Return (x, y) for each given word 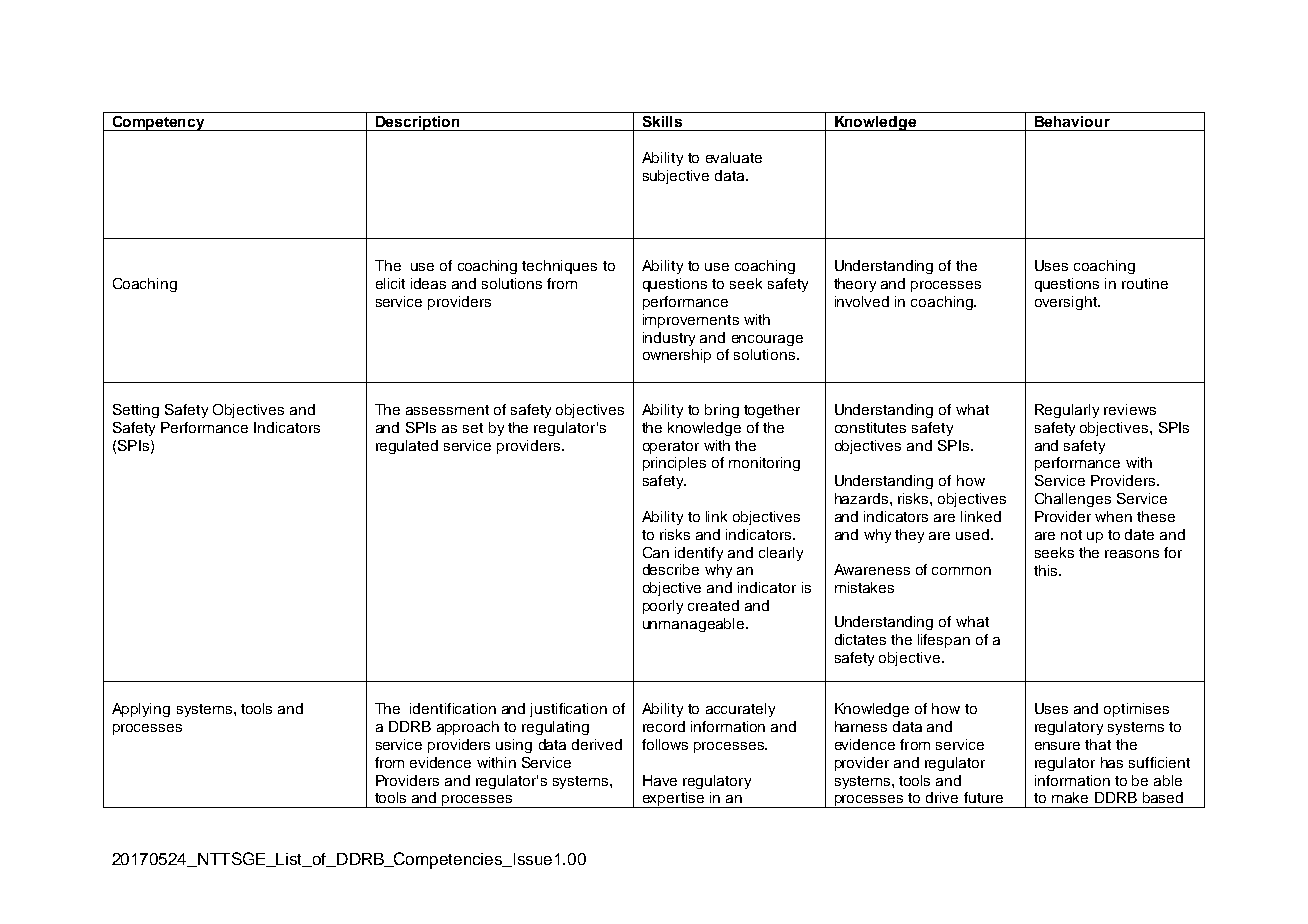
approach (468, 728)
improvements (691, 321)
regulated (407, 447)
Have (660, 780)
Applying (141, 710)
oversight (1067, 303)
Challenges (1073, 500)
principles (674, 464)
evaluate (734, 157)
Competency (158, 123)
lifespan (944, 641)
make (1070, 797)
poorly (663, 607)
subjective (676, 177)
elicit (390, 283)
